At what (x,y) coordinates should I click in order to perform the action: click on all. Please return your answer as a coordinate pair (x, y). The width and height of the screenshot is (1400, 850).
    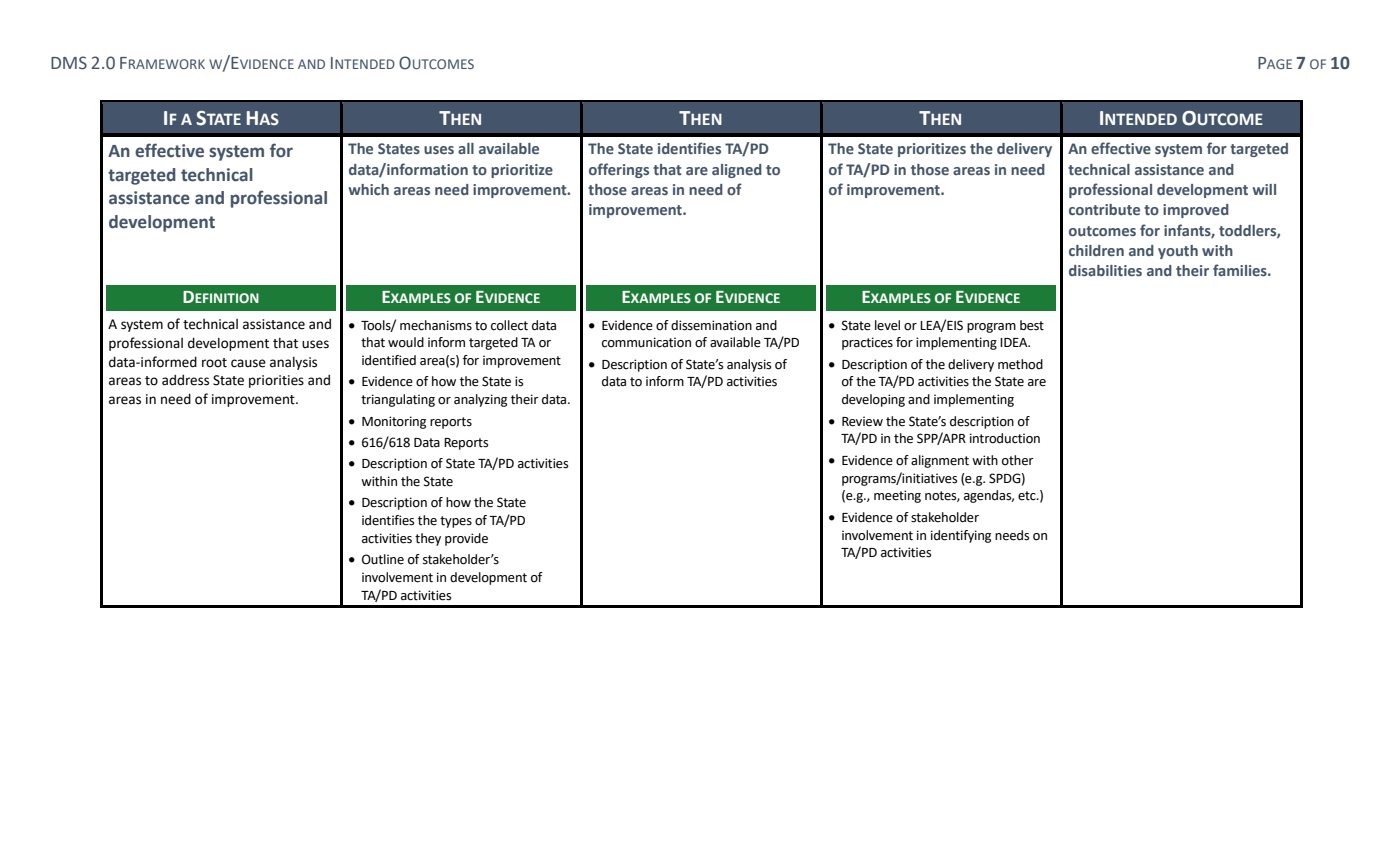
    Looking at the image, I should click on (466, 148).
